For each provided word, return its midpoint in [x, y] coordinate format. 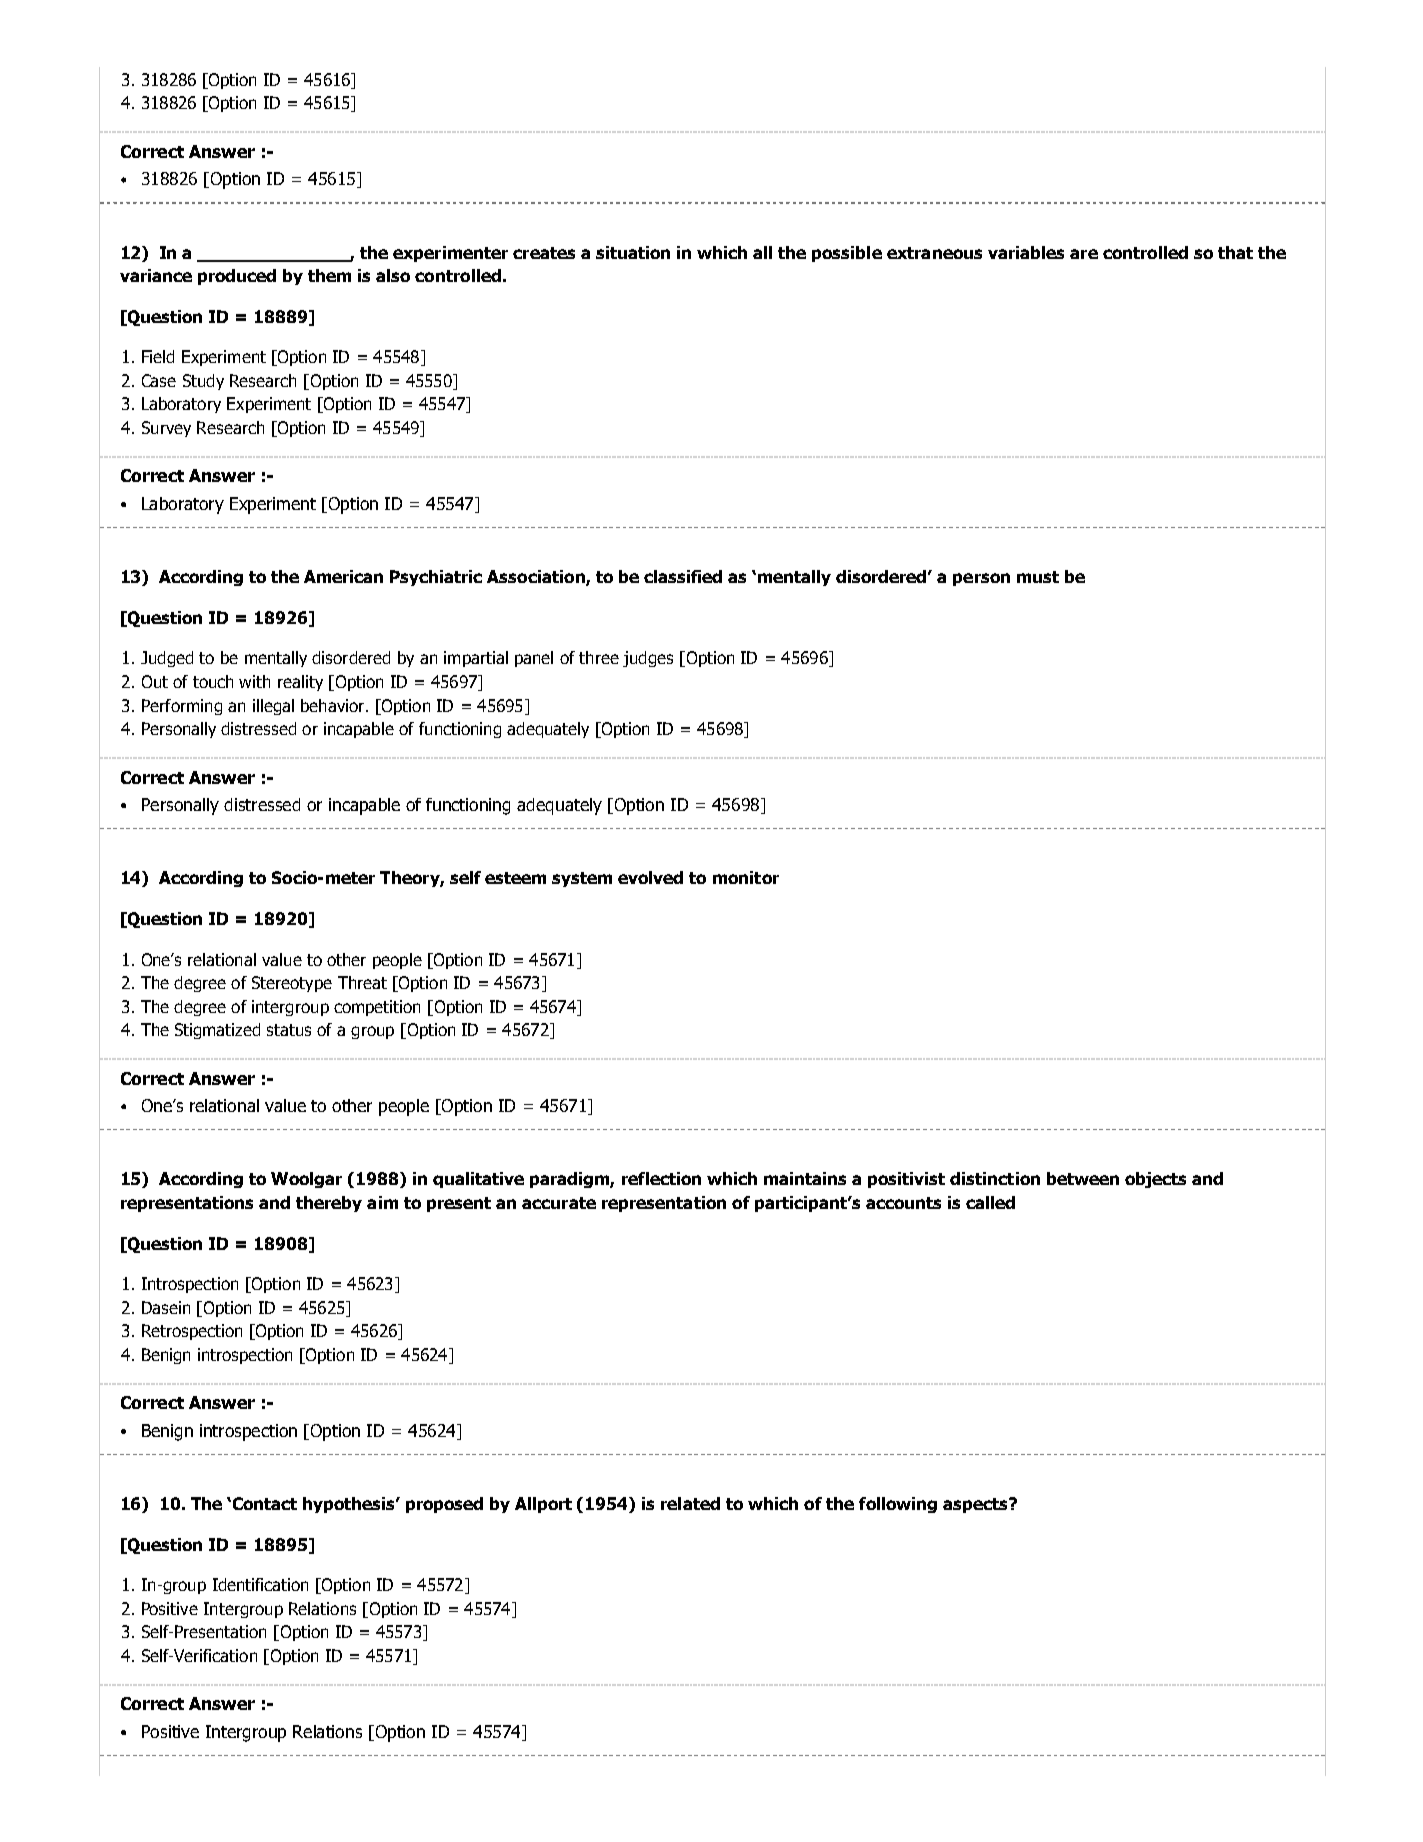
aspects [976, 1505]
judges [648, 659]
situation [633, 252]
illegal [273, 707]
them [329, 275]
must [1038, 577]
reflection [661, 1178]
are [1084, 254]
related [690, 1503]
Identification [260, 1584]
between [1083, 1178]
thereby [329, 1204]
